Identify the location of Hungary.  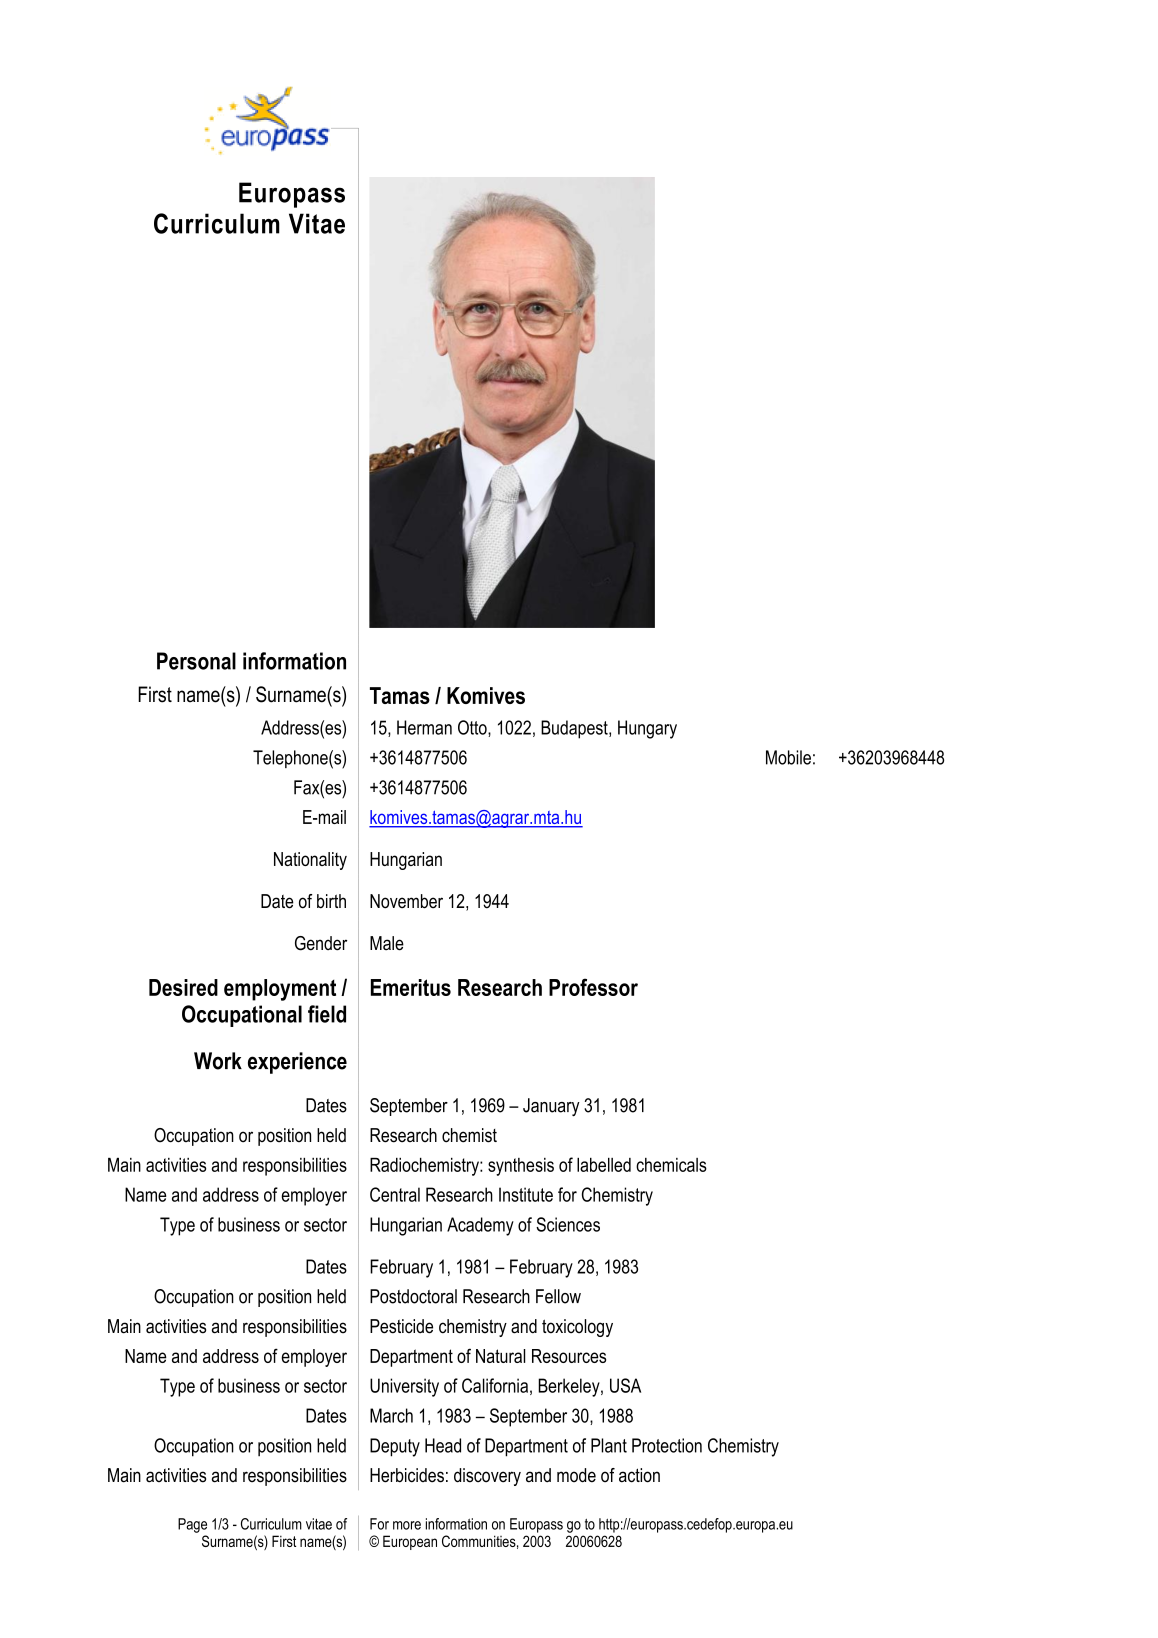
(647, 729).
